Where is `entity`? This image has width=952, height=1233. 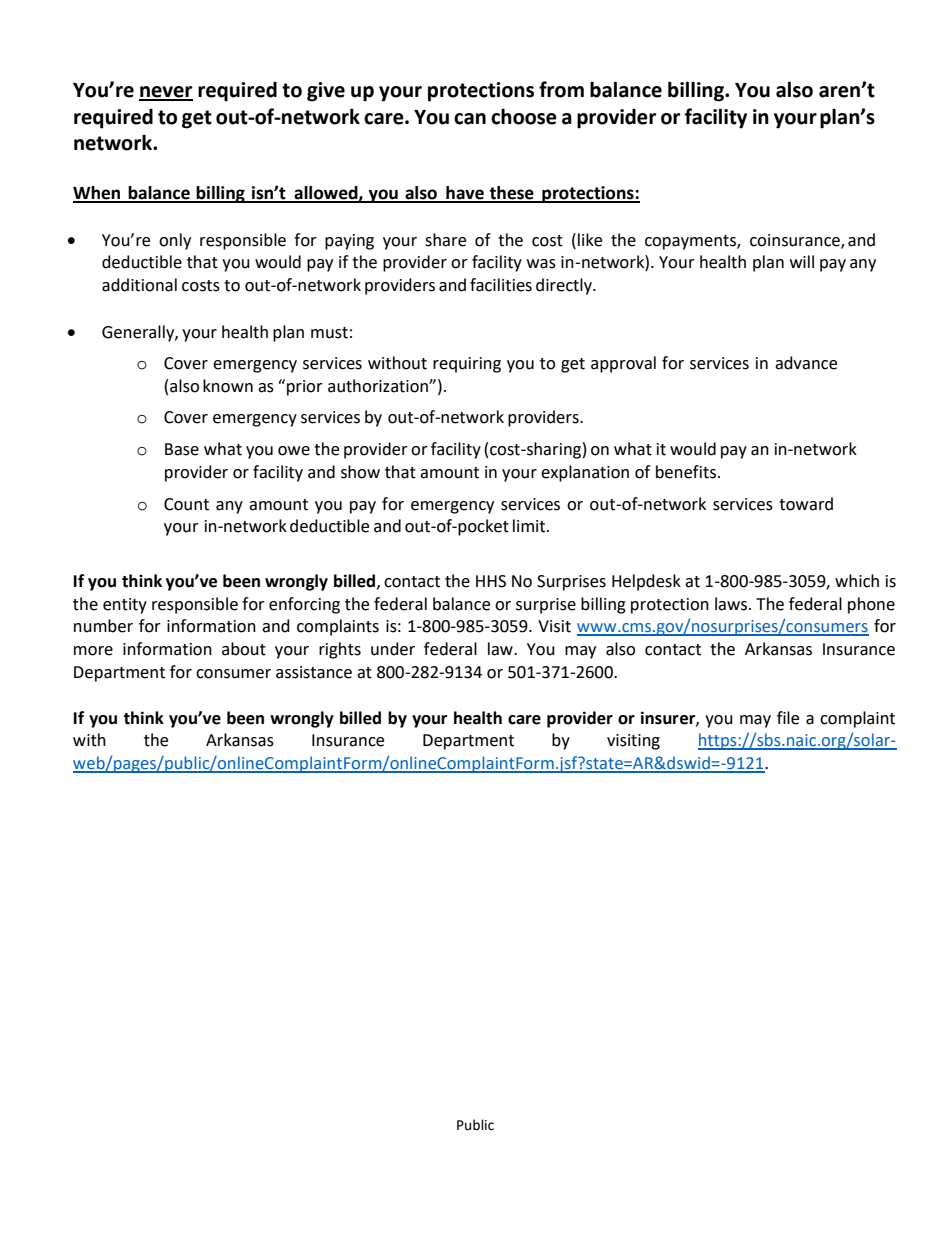 entity is located at coordinates (125, 606).
